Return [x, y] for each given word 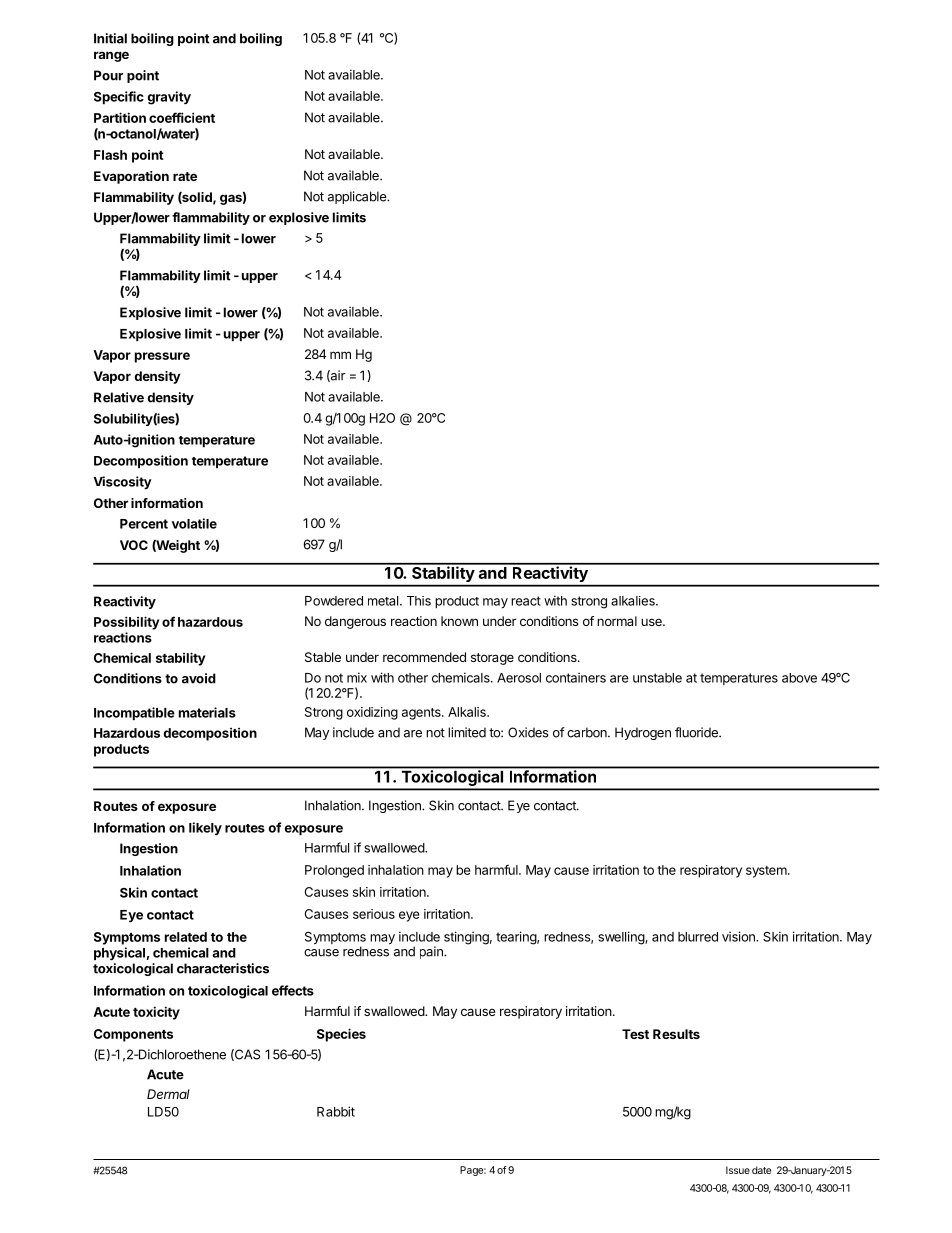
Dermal [168, 1094]
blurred [698, 937]
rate [185, 176]
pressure [162, 357]
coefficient [182, 117]
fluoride [697, 732]
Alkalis [468, 712]
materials [207, 712]
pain [432, 952]
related [186, 937]
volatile [194, 523]
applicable [358, 197]
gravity [169, 98]
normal [617, 621]
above [799, 678]
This [419, 601]
